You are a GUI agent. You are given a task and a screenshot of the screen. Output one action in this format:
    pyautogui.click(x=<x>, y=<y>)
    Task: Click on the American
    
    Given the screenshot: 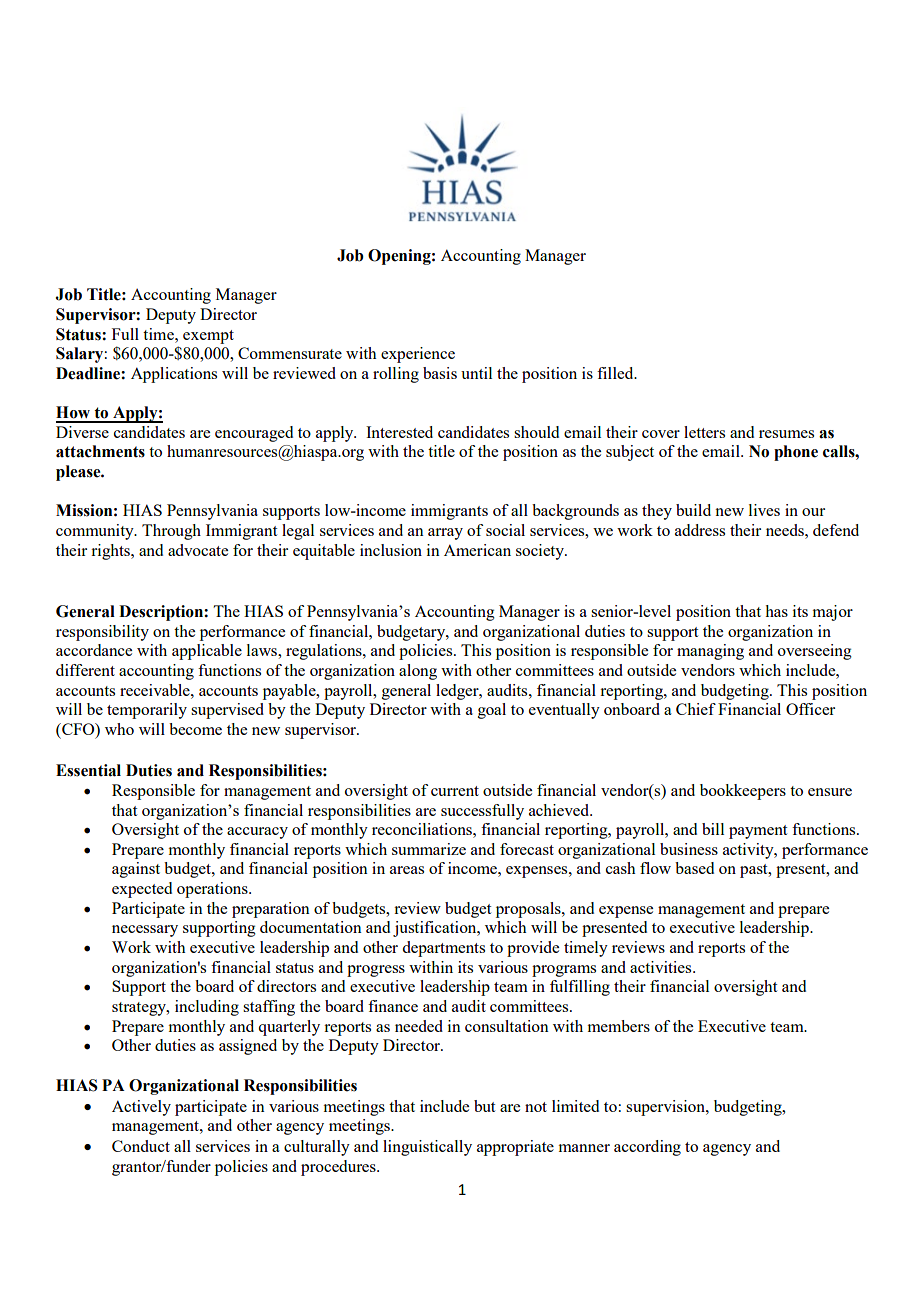 What is the action you would take?
    pyautogui.click(x=477, y=550)
